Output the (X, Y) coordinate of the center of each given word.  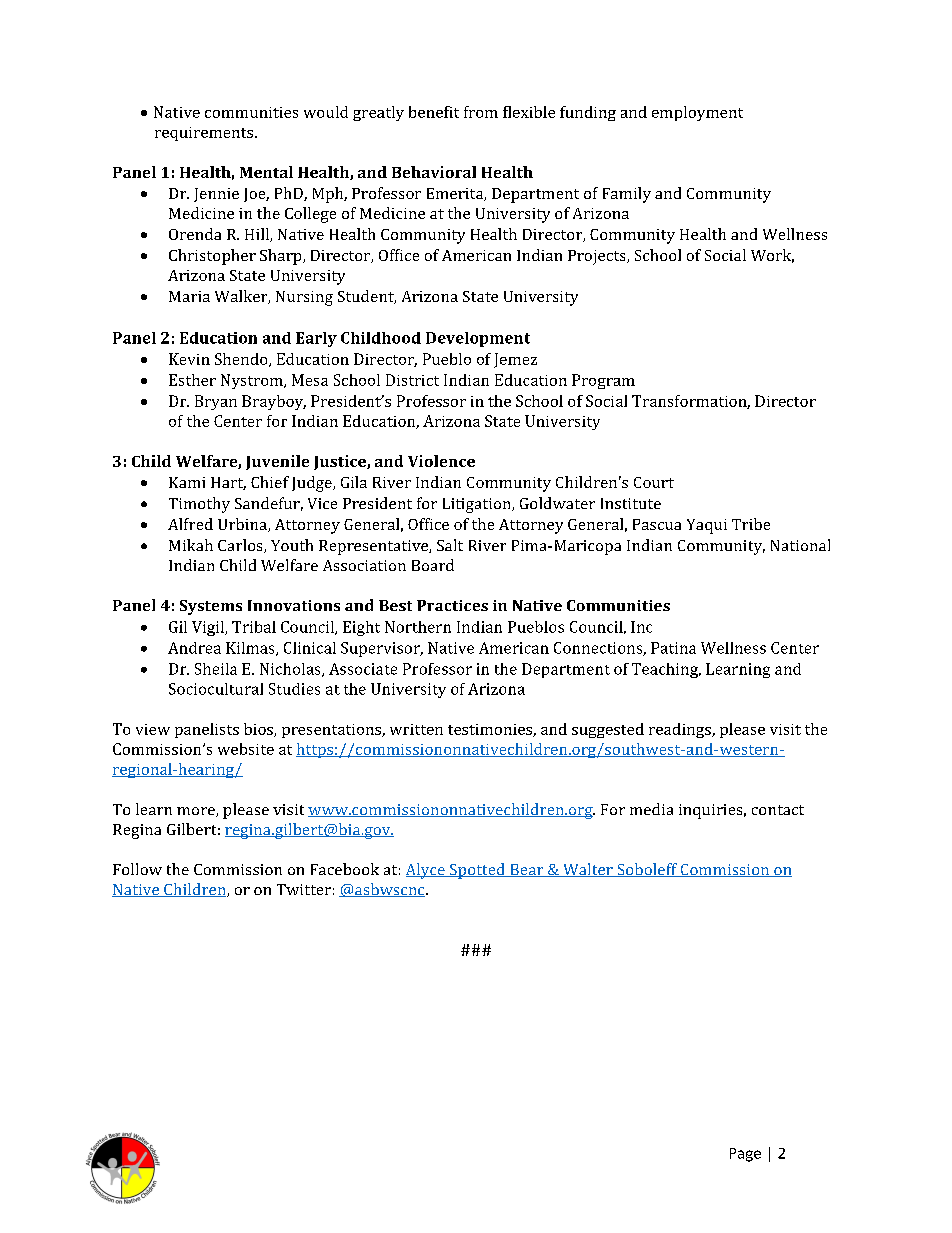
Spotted (477, 871)
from (481, 112)
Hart (228, 483)
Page (745, 1155)
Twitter (304, 889)
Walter (588, 870)
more (197, 812)
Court (654, 482)
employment (697, 113)
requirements (204, 134)
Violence (441, 461)
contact (778, 810)
